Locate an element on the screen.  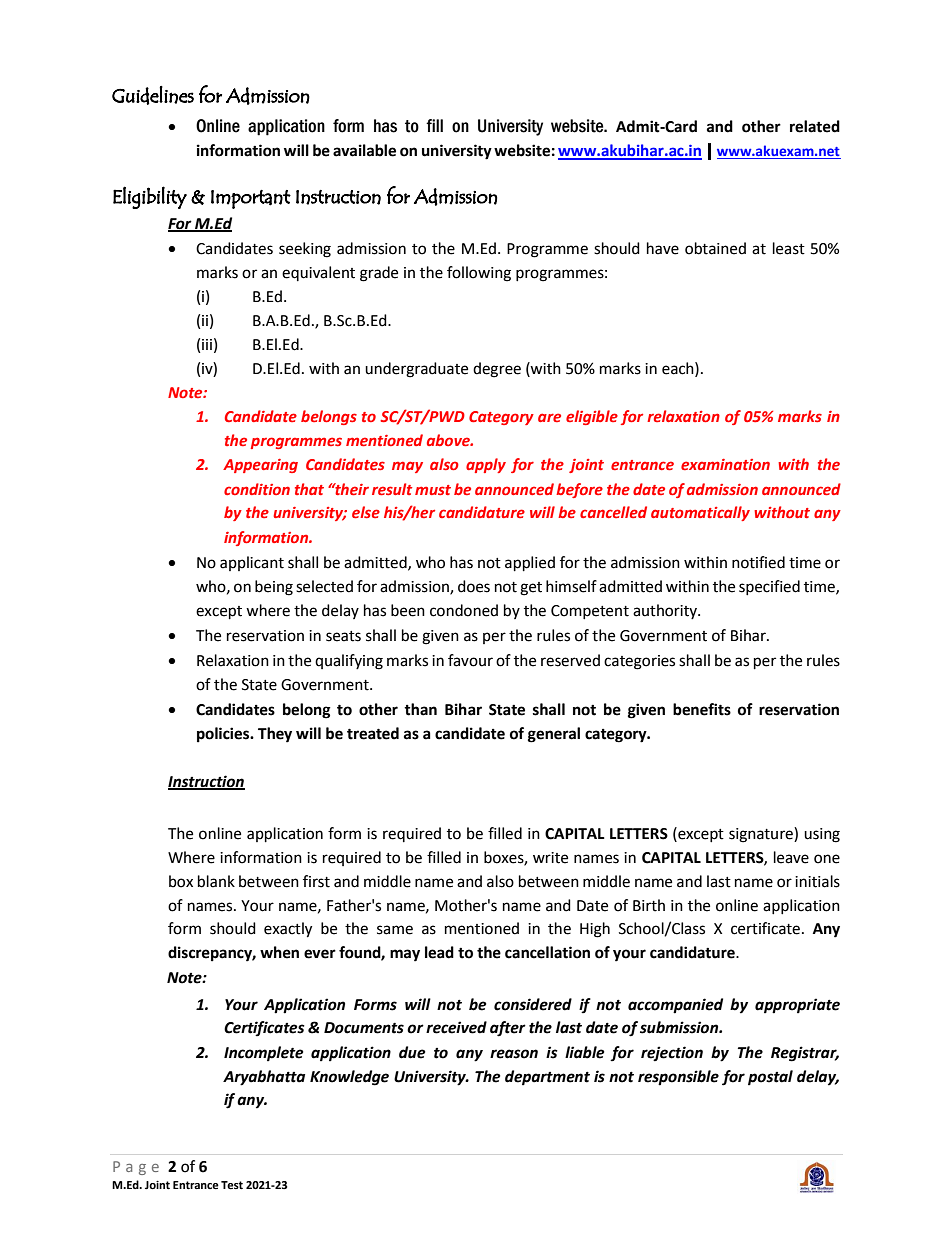
department is located at coordinates (547, 1078).
